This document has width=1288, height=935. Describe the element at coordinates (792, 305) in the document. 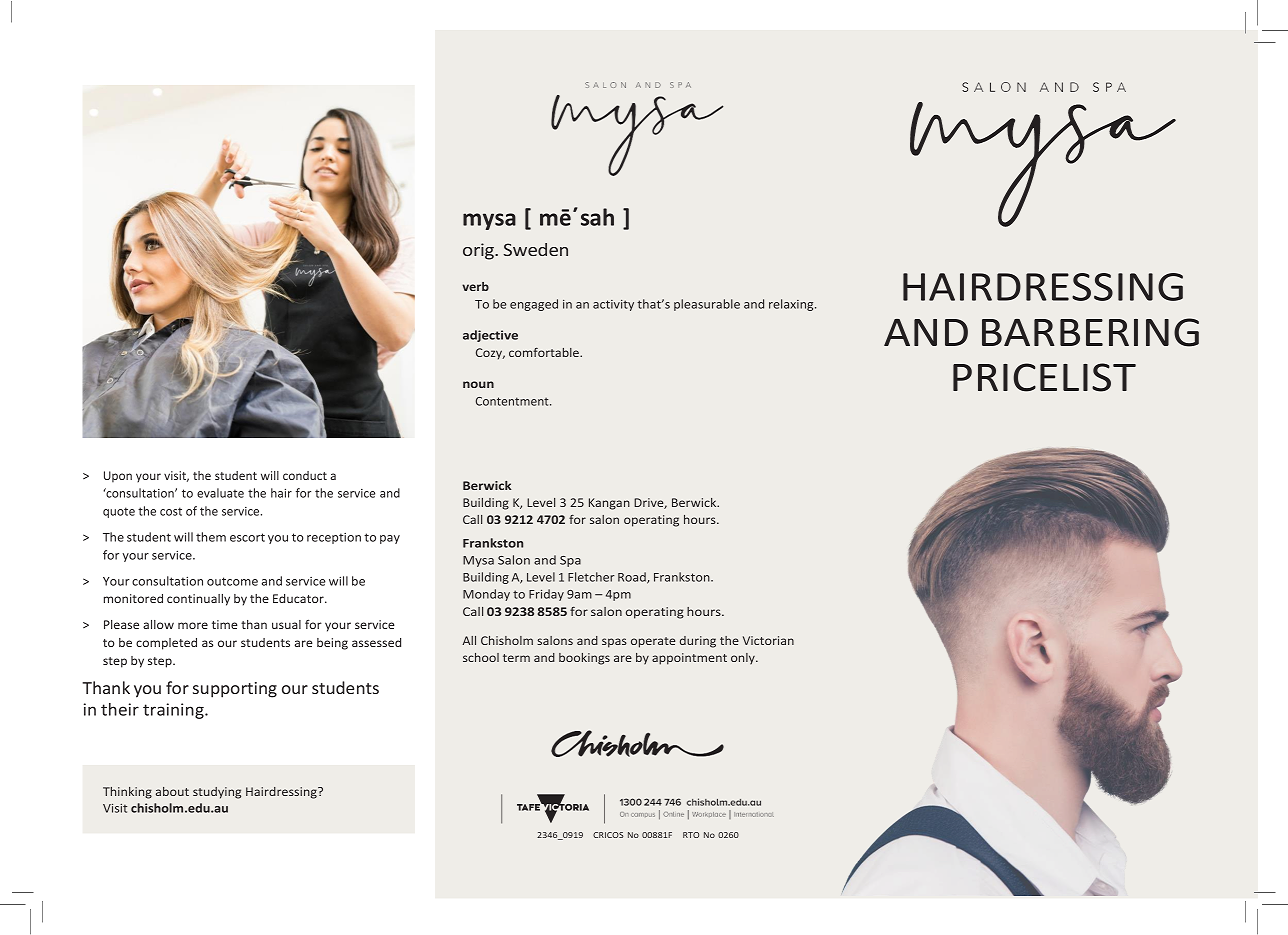

I see `relaxing` at that location.
